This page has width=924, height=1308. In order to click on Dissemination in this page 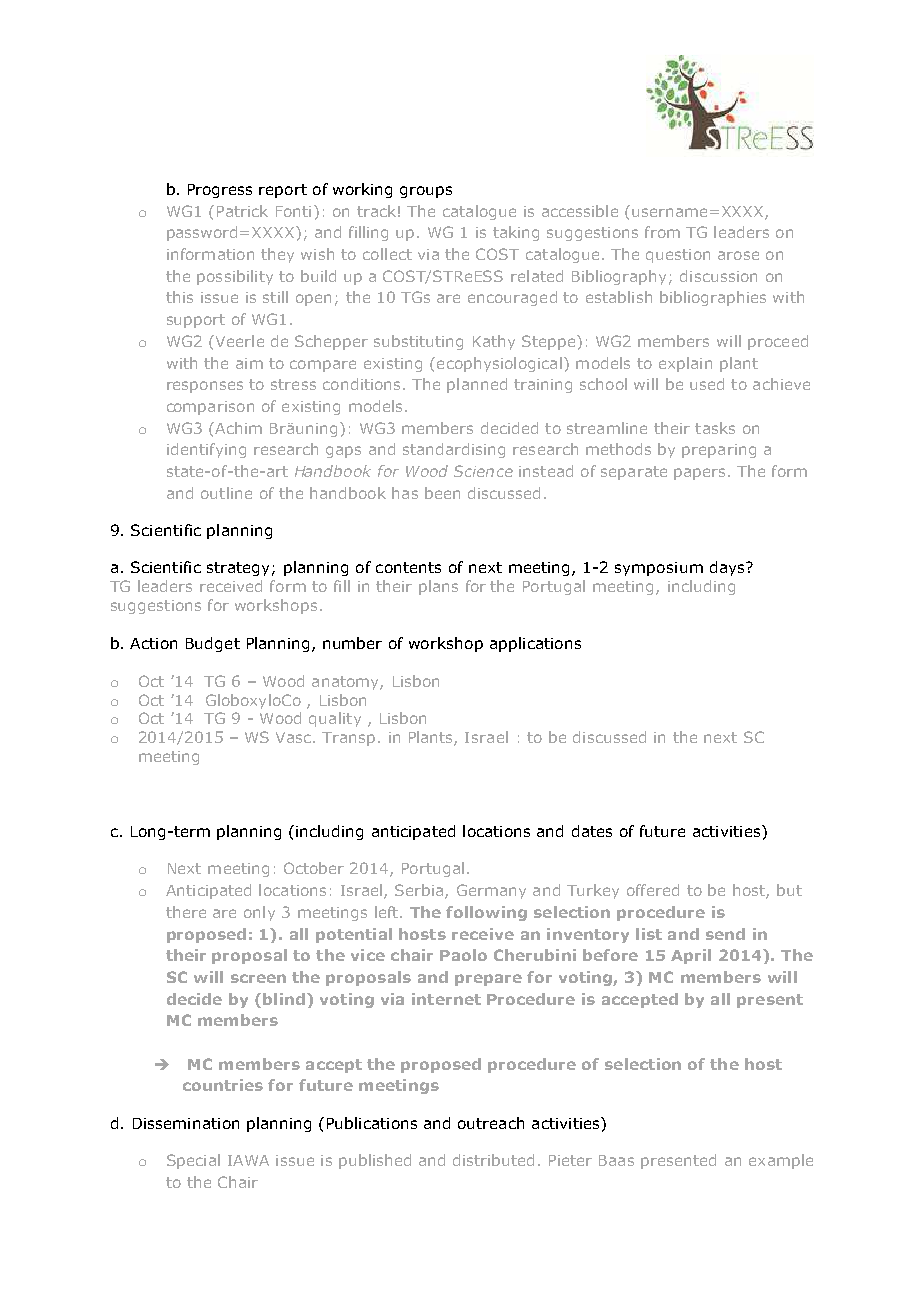, I will do `click(186, 1123)`.
